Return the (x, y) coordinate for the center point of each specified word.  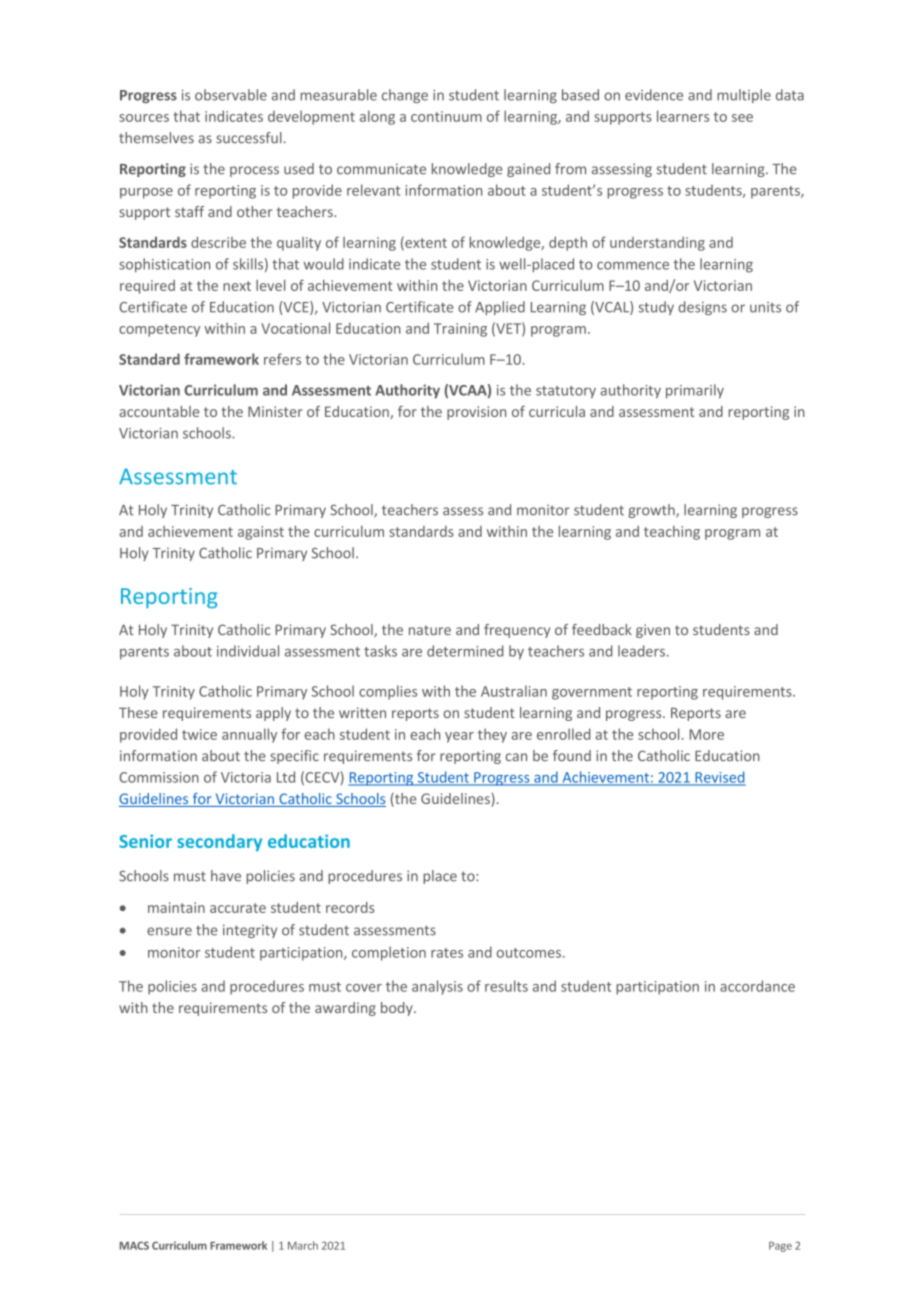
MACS (134, 1245)
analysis (437, 987)
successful (249, 138)
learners (683, 116)
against (261, 533)
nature (430, 630)
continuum (446, 116)
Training (460, 330)
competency (159, 330)
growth (652, 511)
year (459, 737)
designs (702, 308)
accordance (757, 986)
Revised (719, 778)
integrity (250, 931)
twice (199, 734)
